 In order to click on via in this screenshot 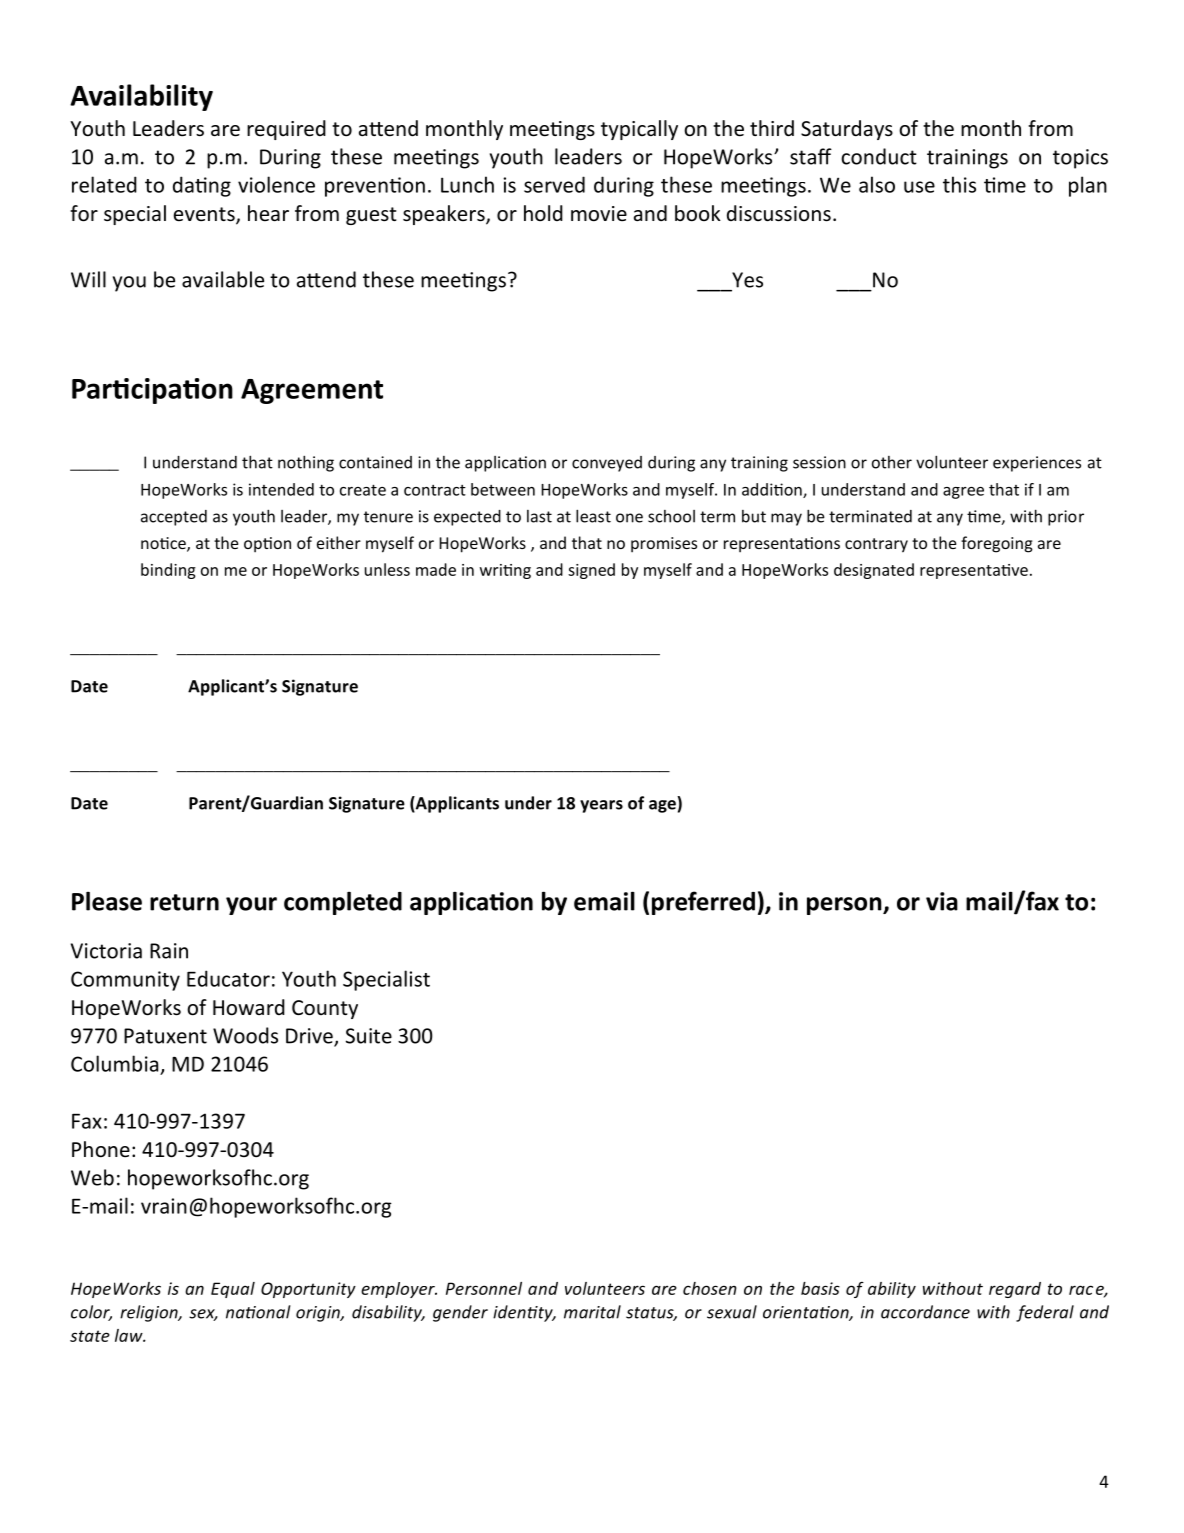, I will do `click(942, 901)`.
